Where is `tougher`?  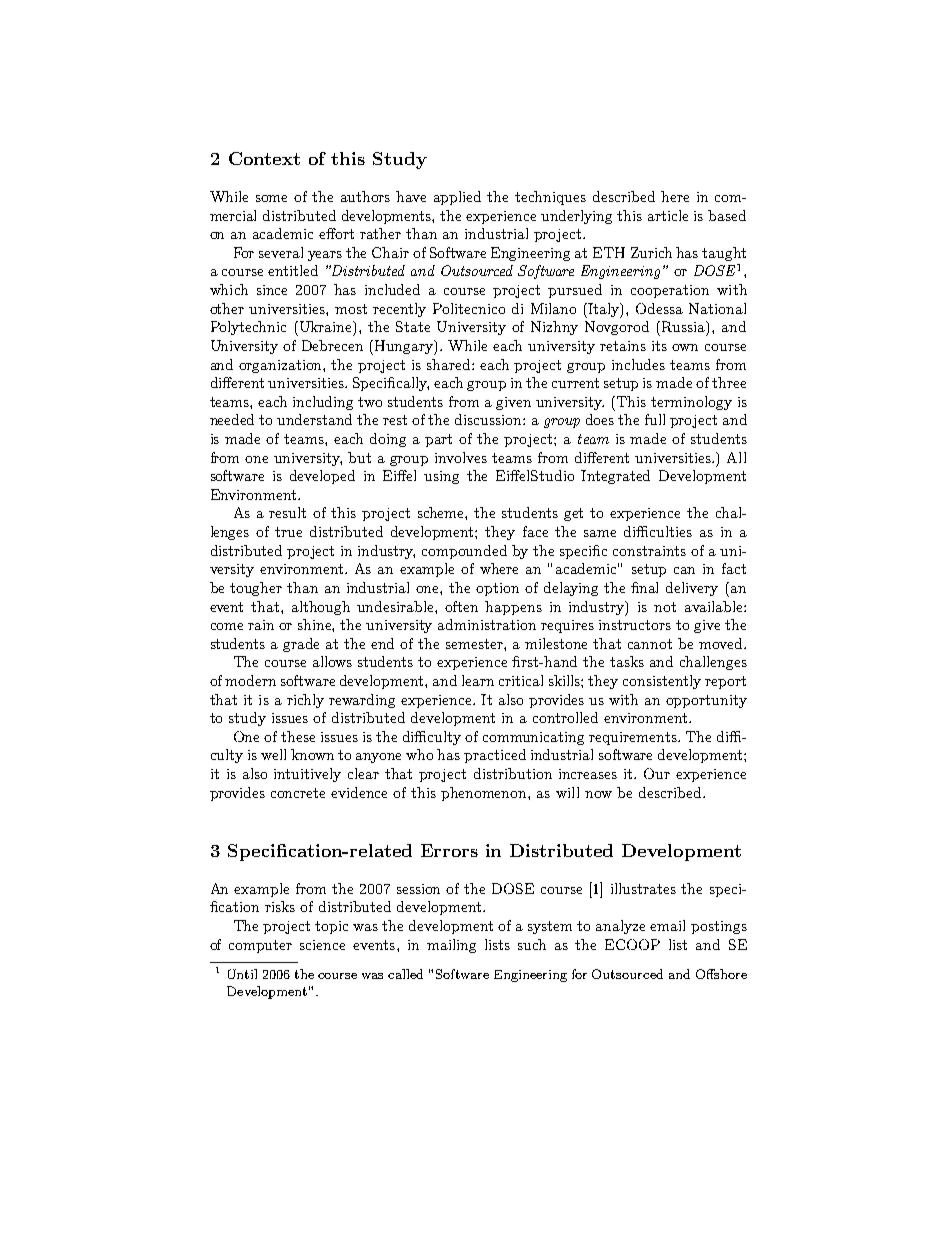
tougher is located at coordinates (256, 589).
